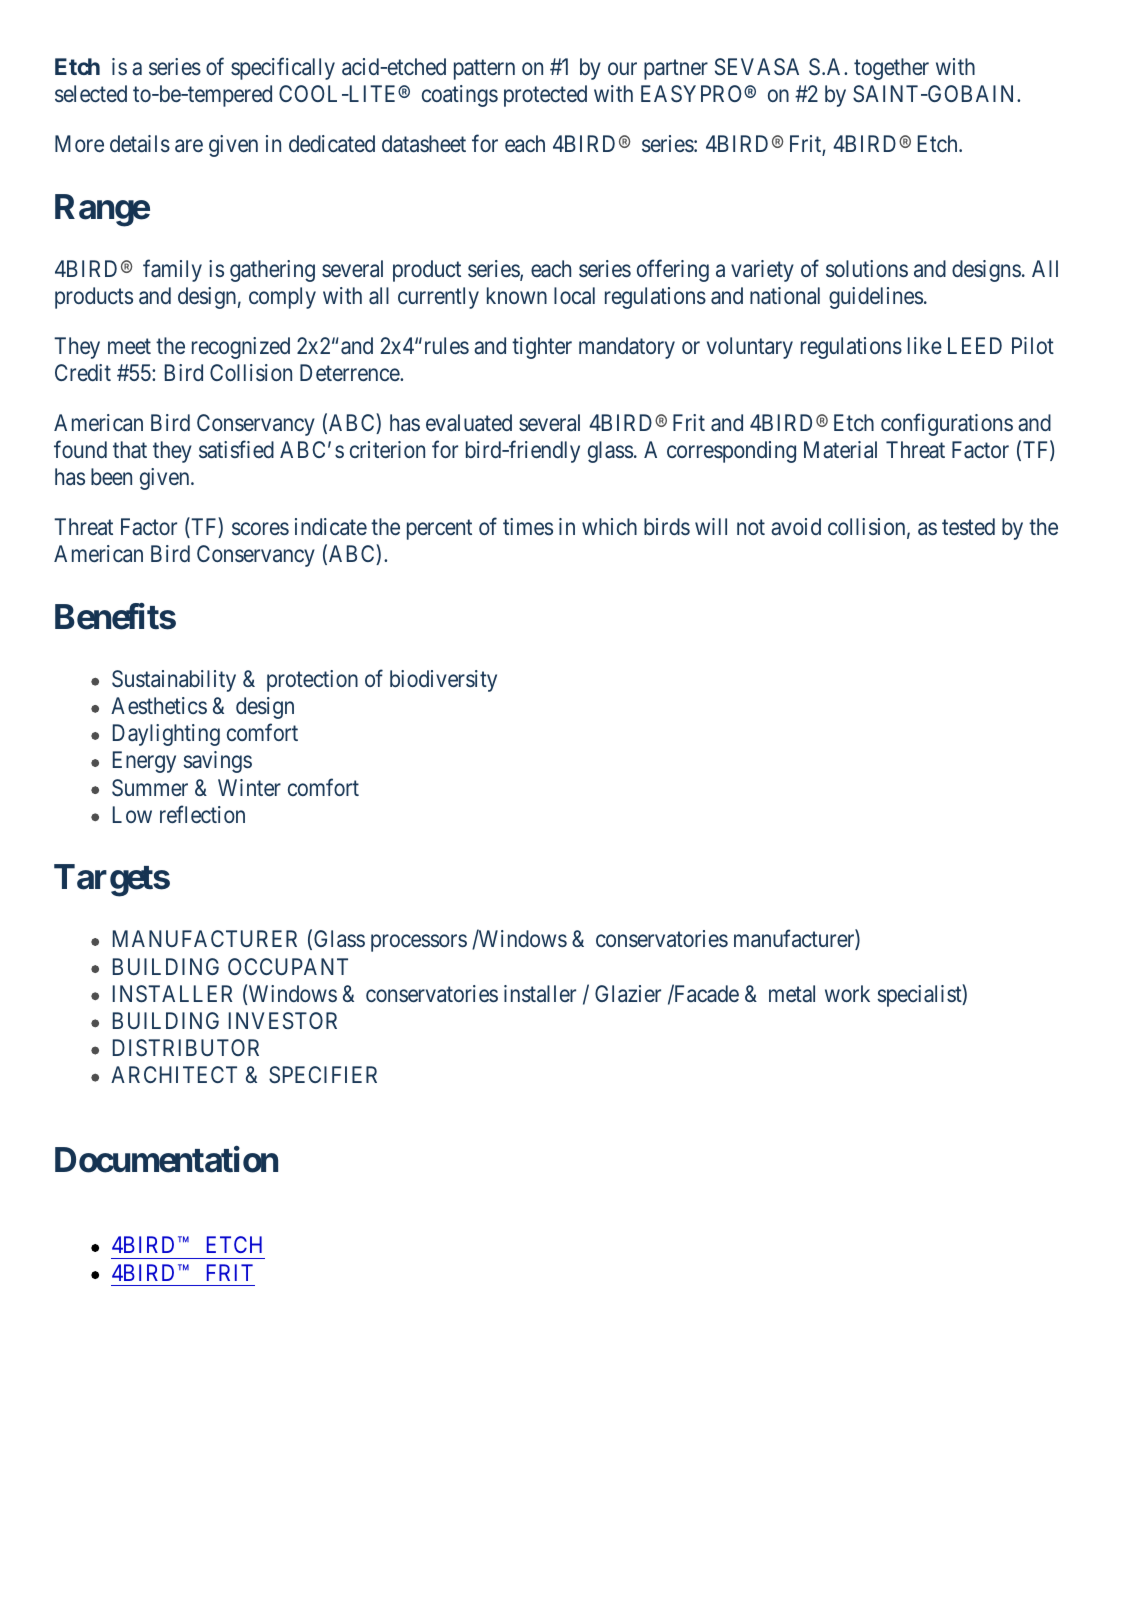 The height and width of the screenshot is (1602, 1133). I want to click on protected, so click(545, 96).
